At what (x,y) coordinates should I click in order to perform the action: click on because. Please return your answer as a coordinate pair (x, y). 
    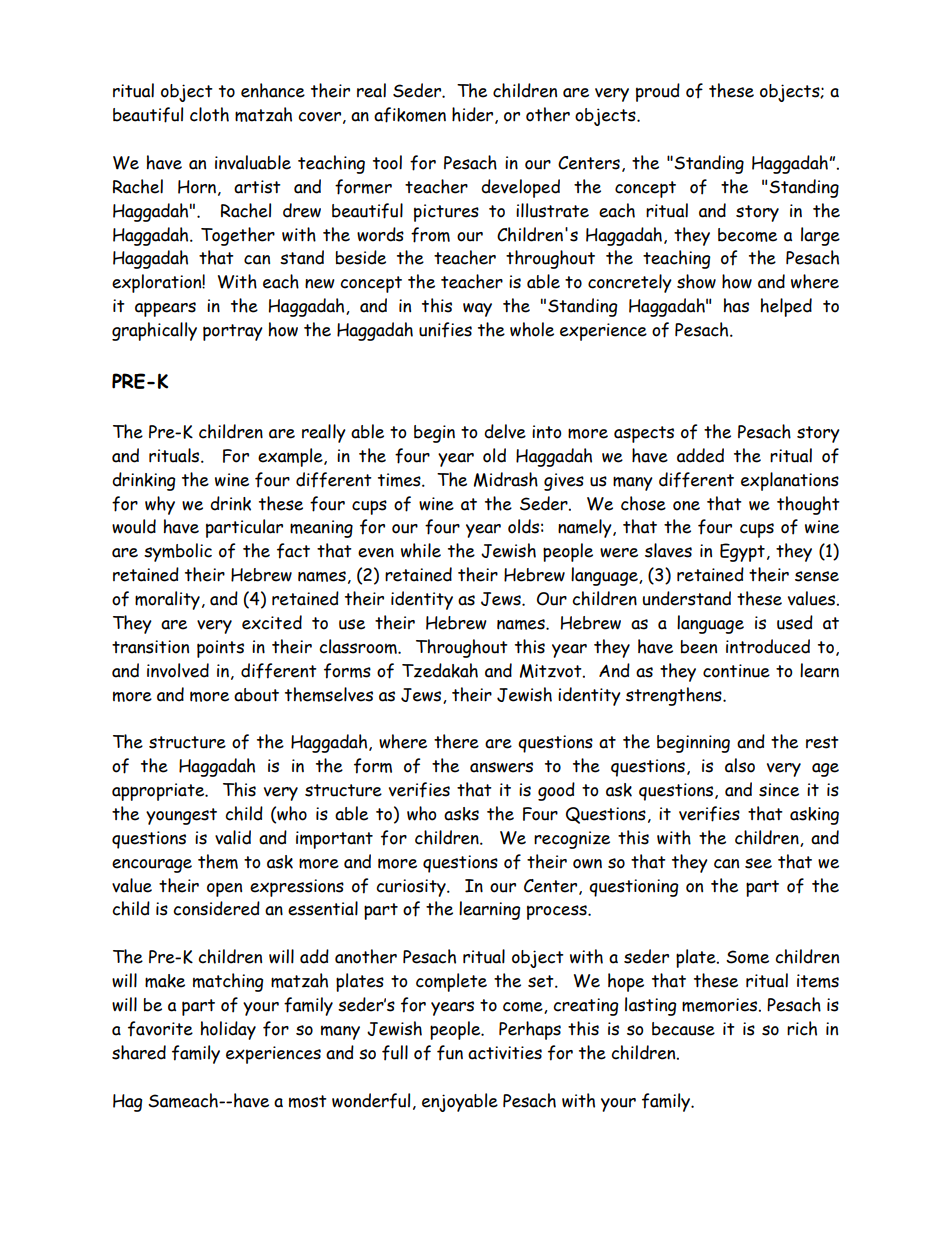
    Looking at the image, I should click on (683, 1029).
